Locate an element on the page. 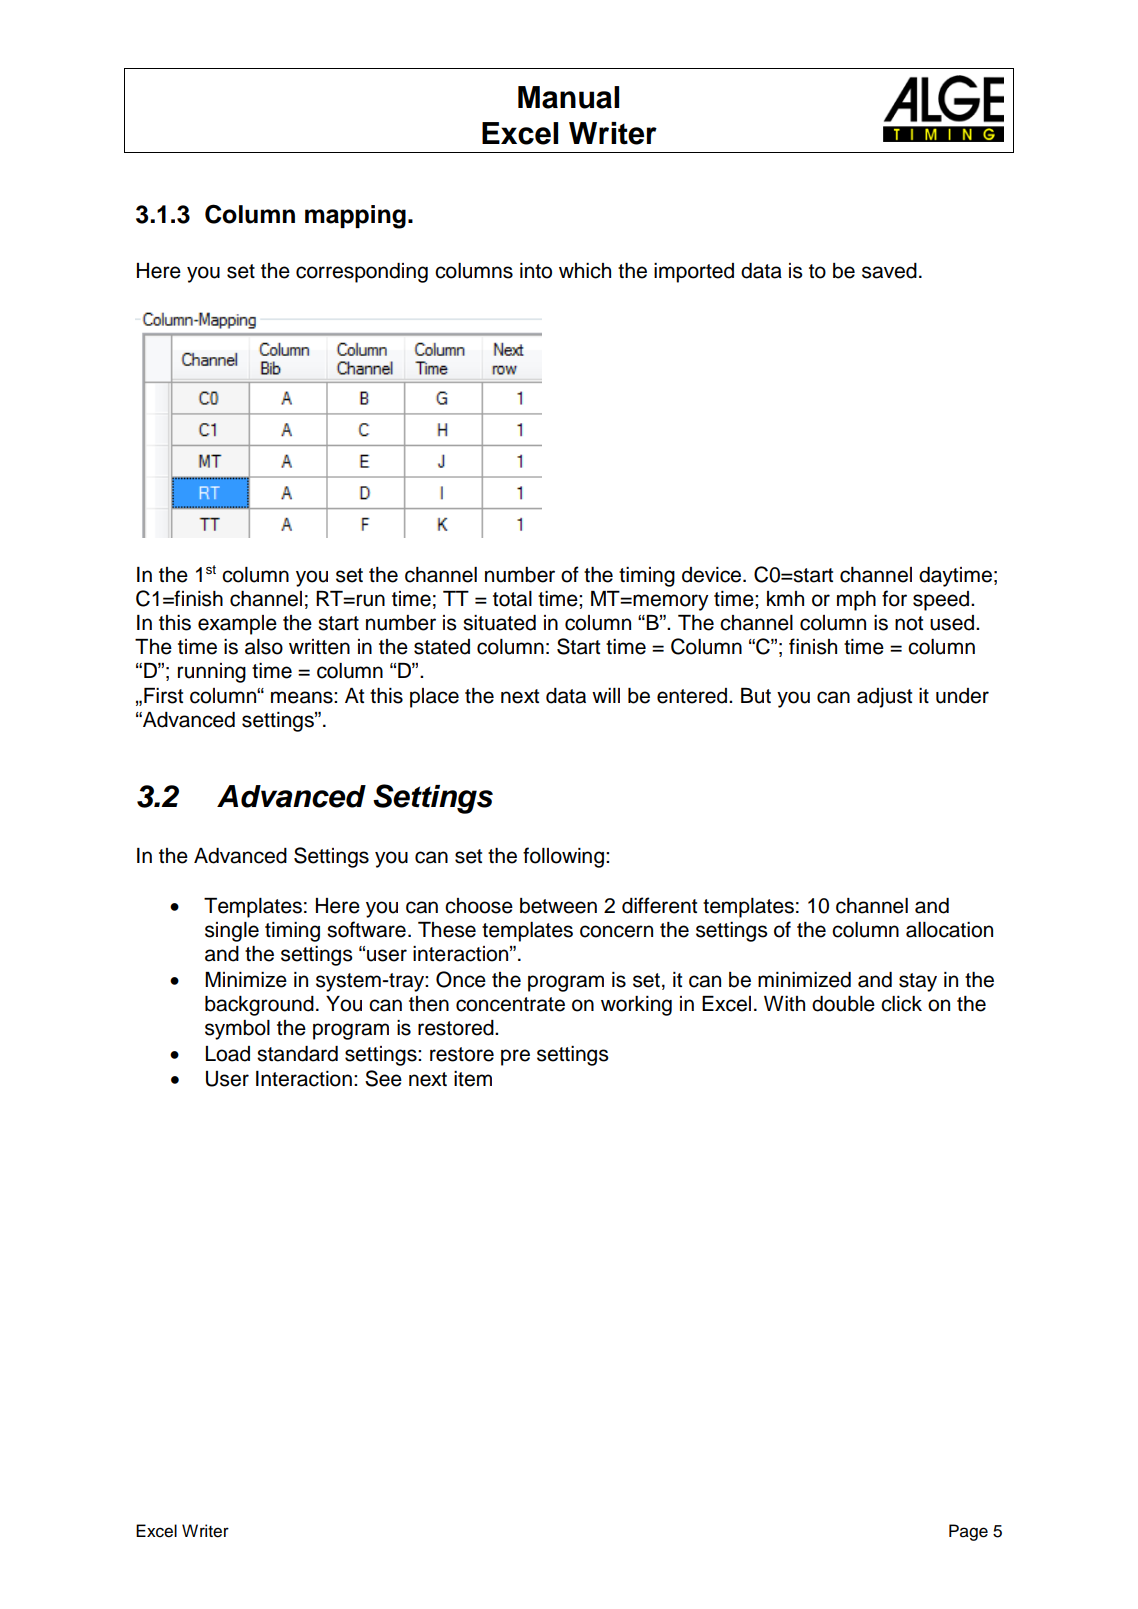  Manual is located at coordinates (568, 97).
